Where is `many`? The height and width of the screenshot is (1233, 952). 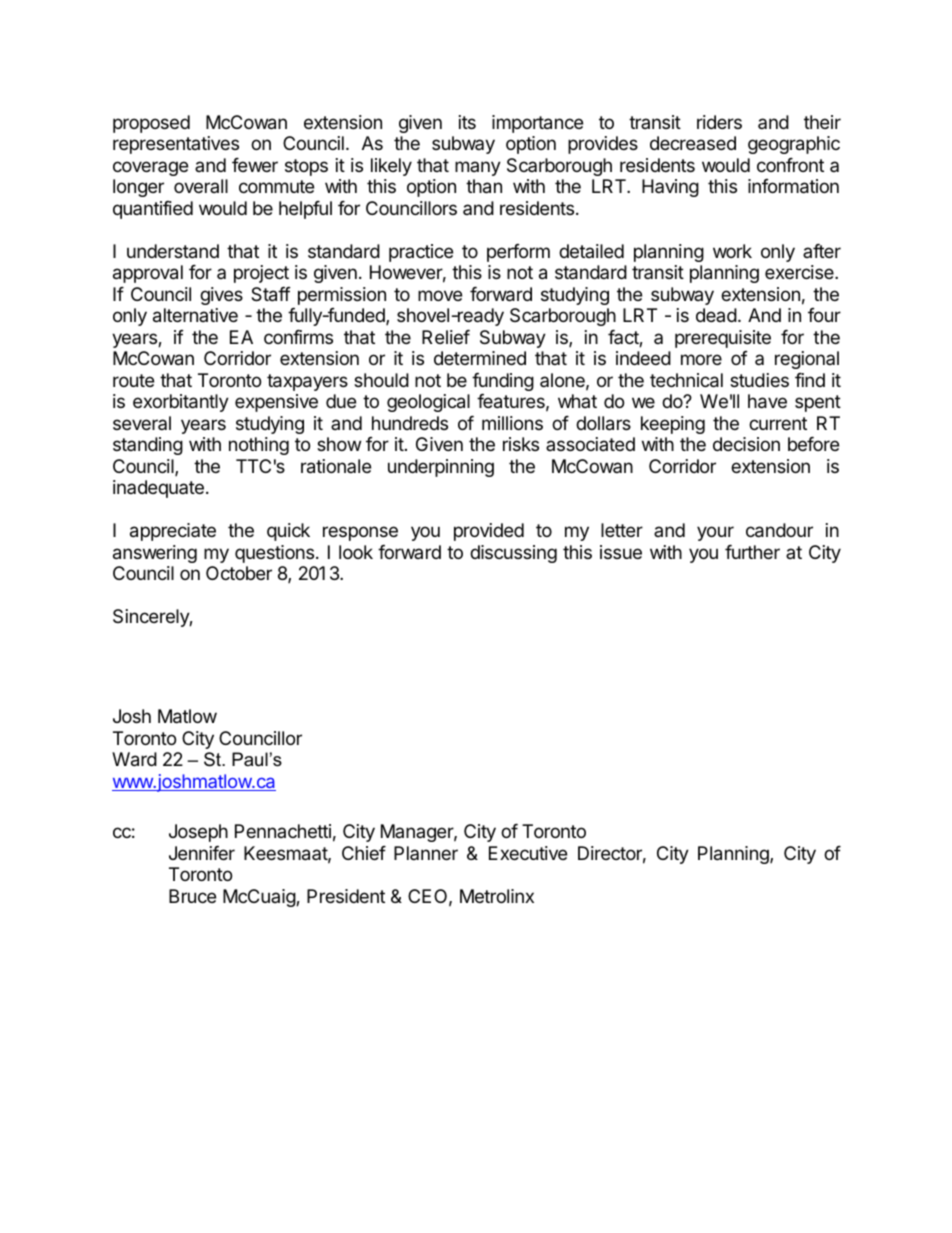 many is located at coordinates (478, 168).
